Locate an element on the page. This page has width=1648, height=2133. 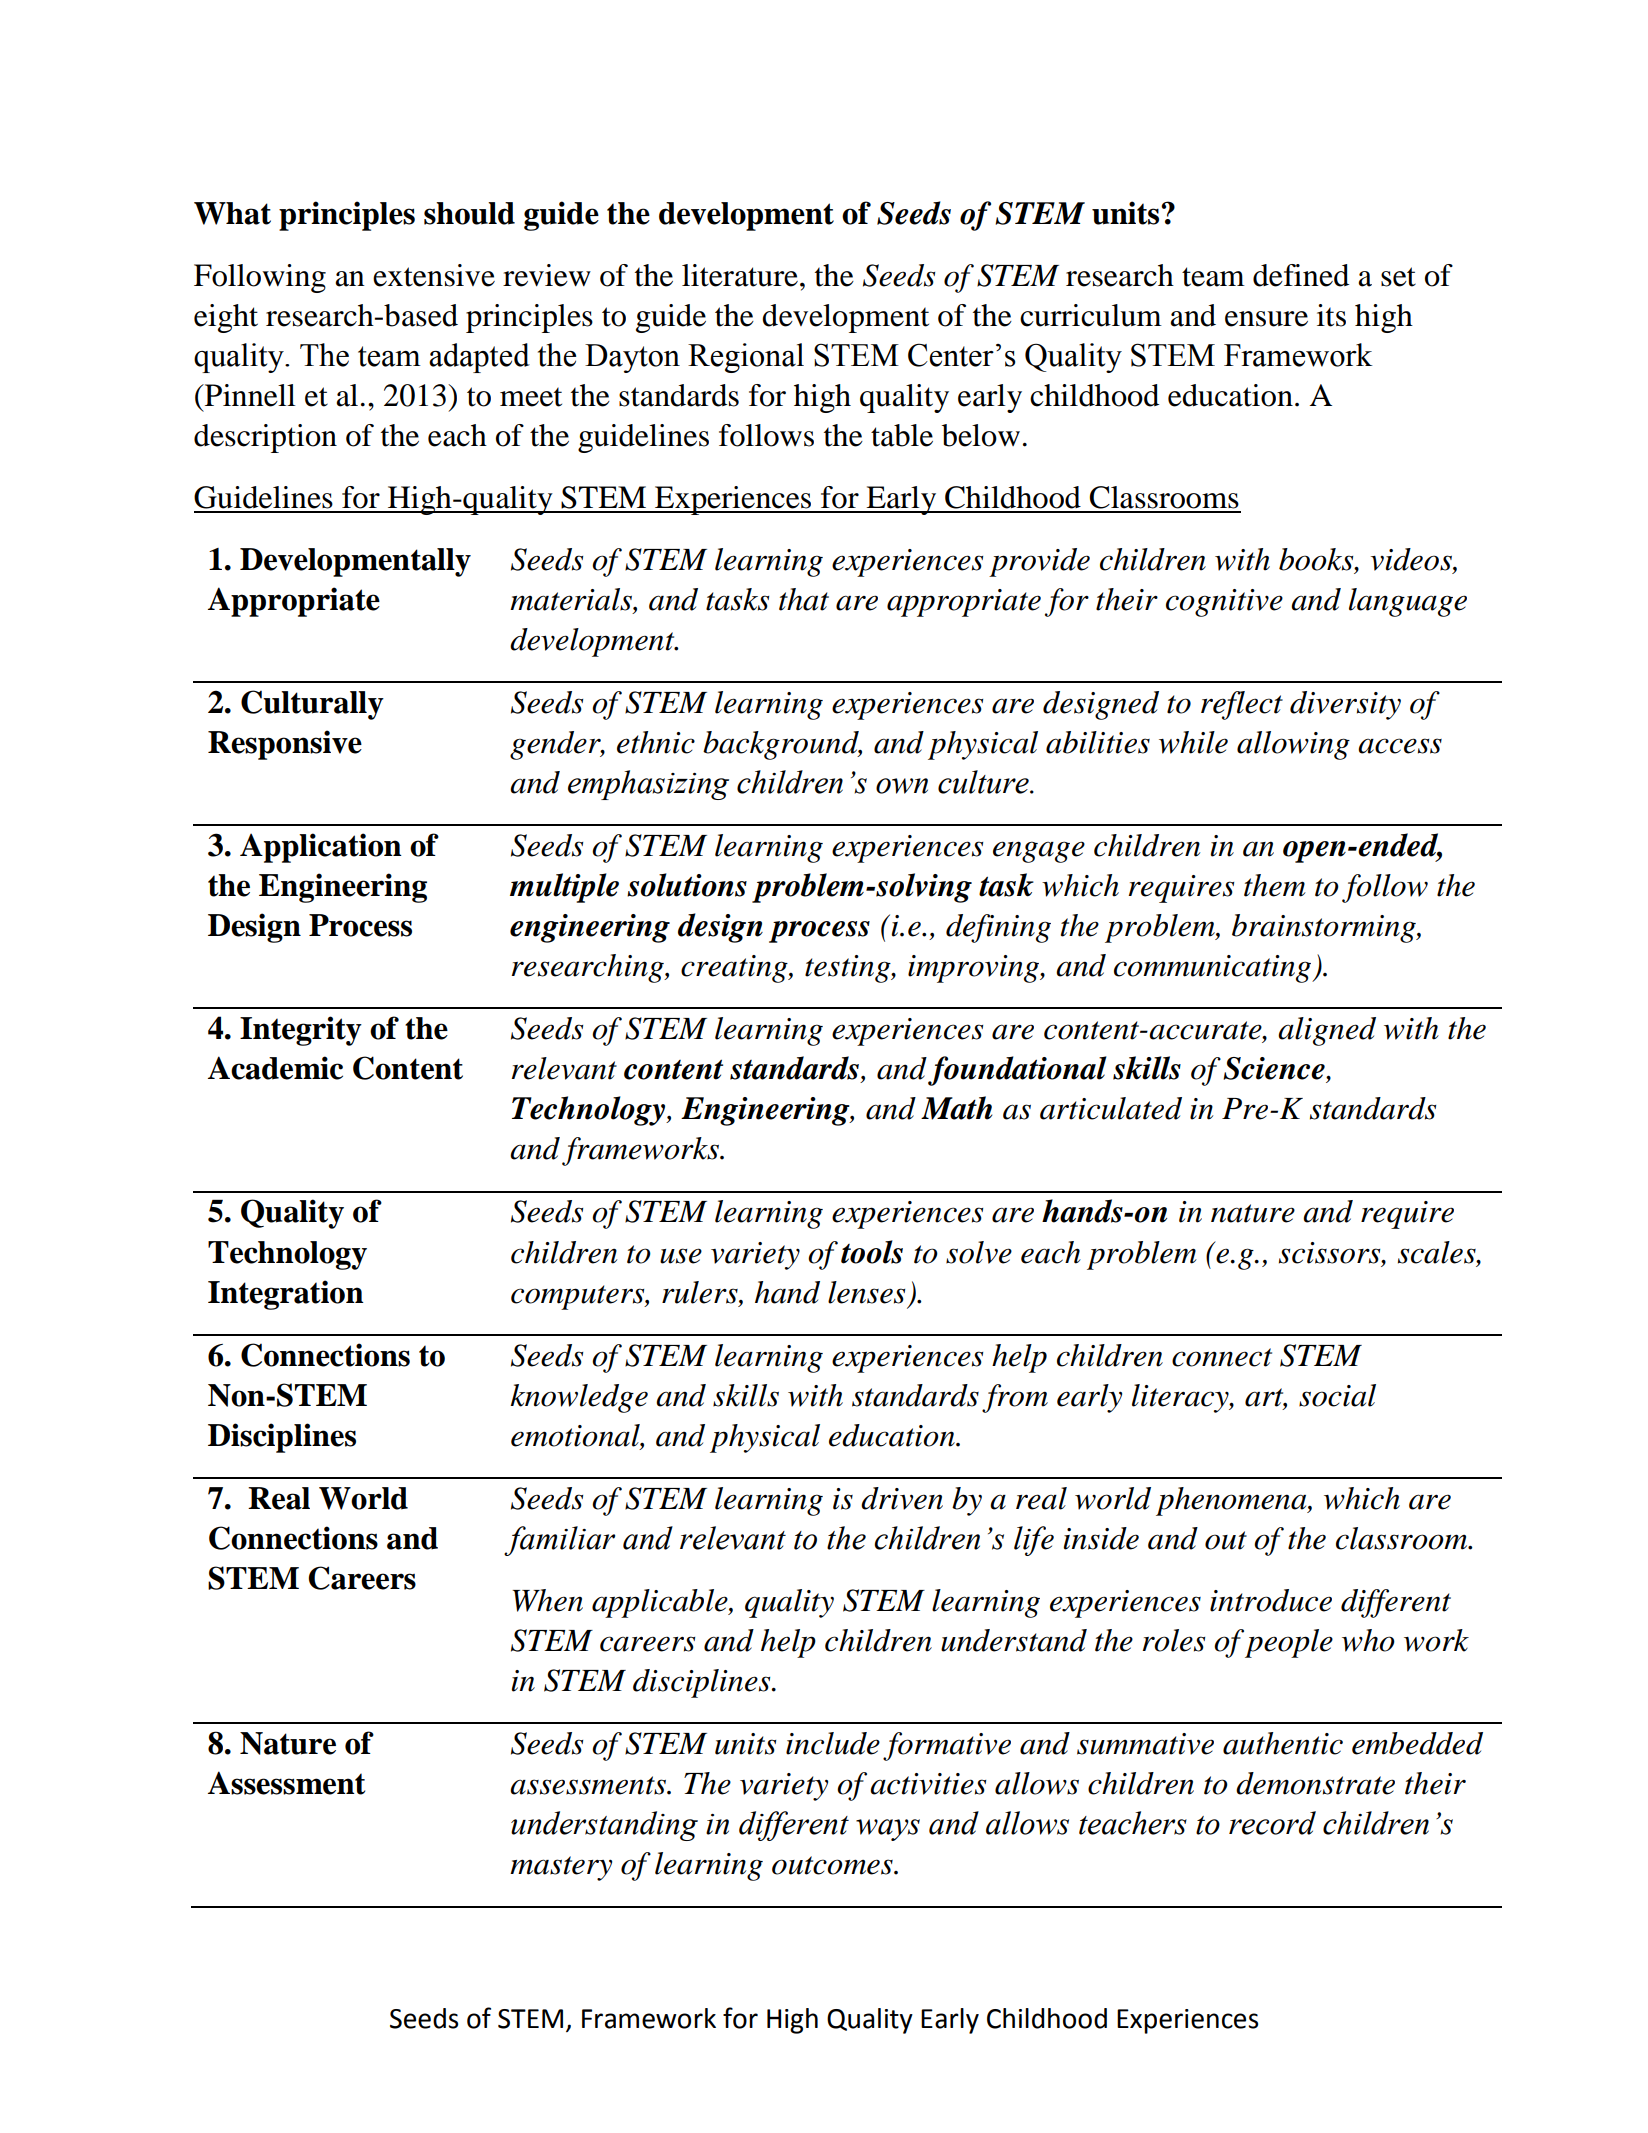
extensive is located at coordinates (434, 275).
